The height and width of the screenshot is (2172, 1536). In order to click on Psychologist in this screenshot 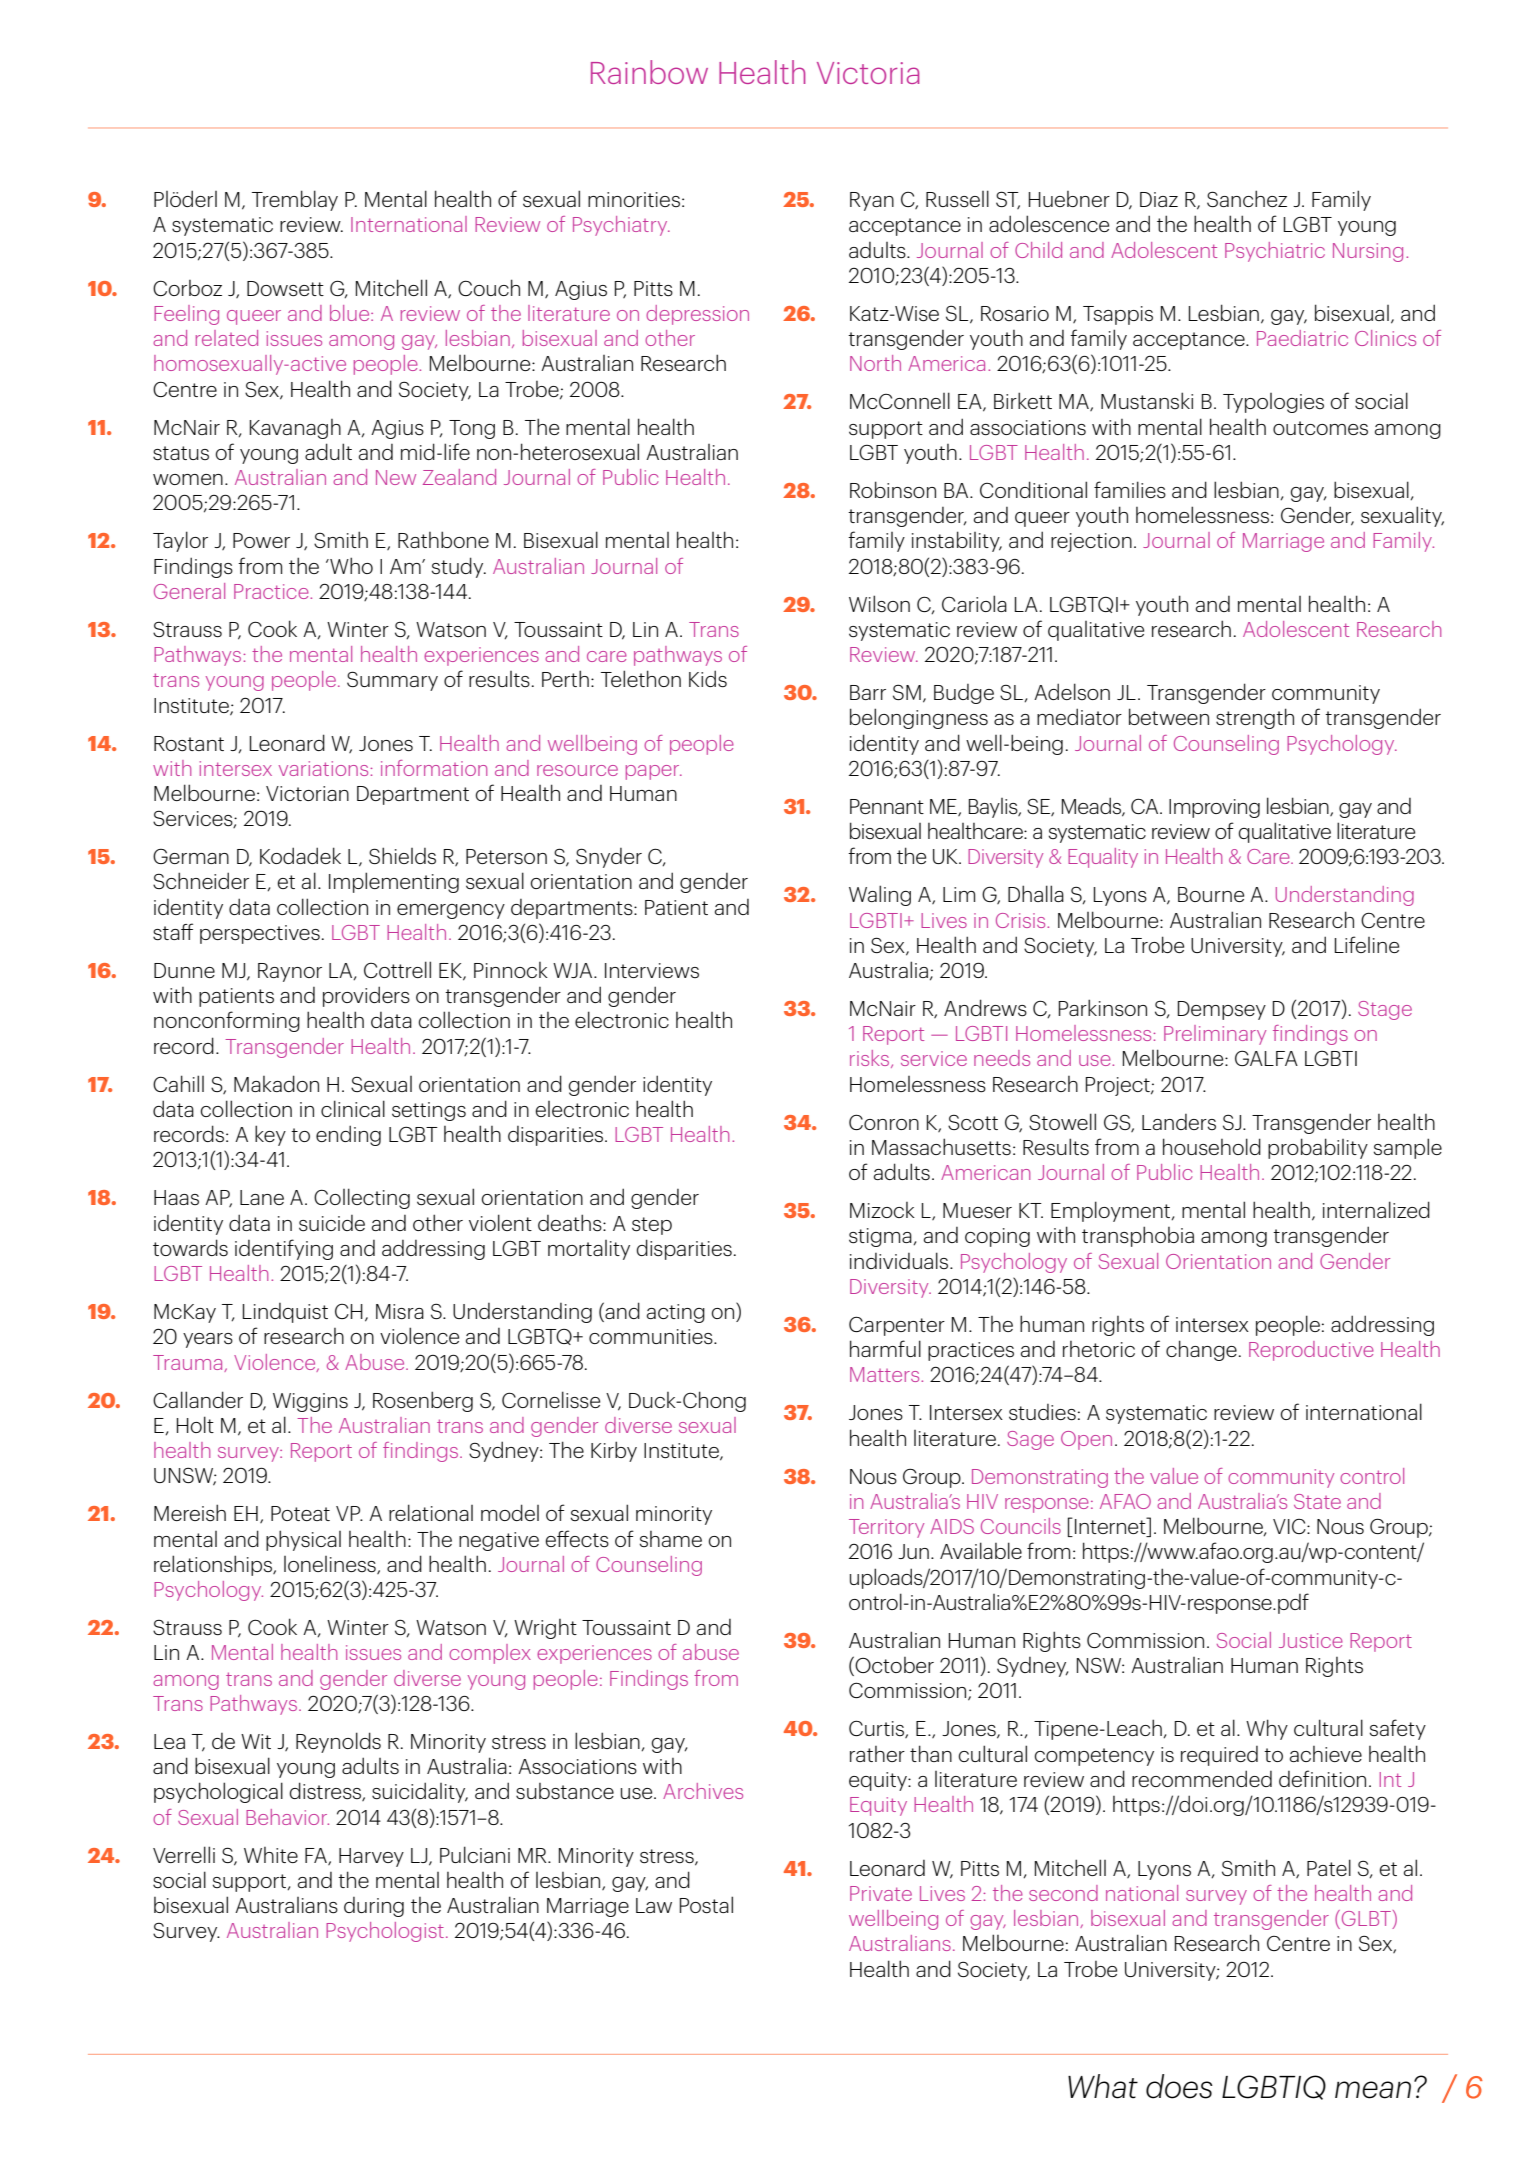, I will do `click(385, 1932)`.
